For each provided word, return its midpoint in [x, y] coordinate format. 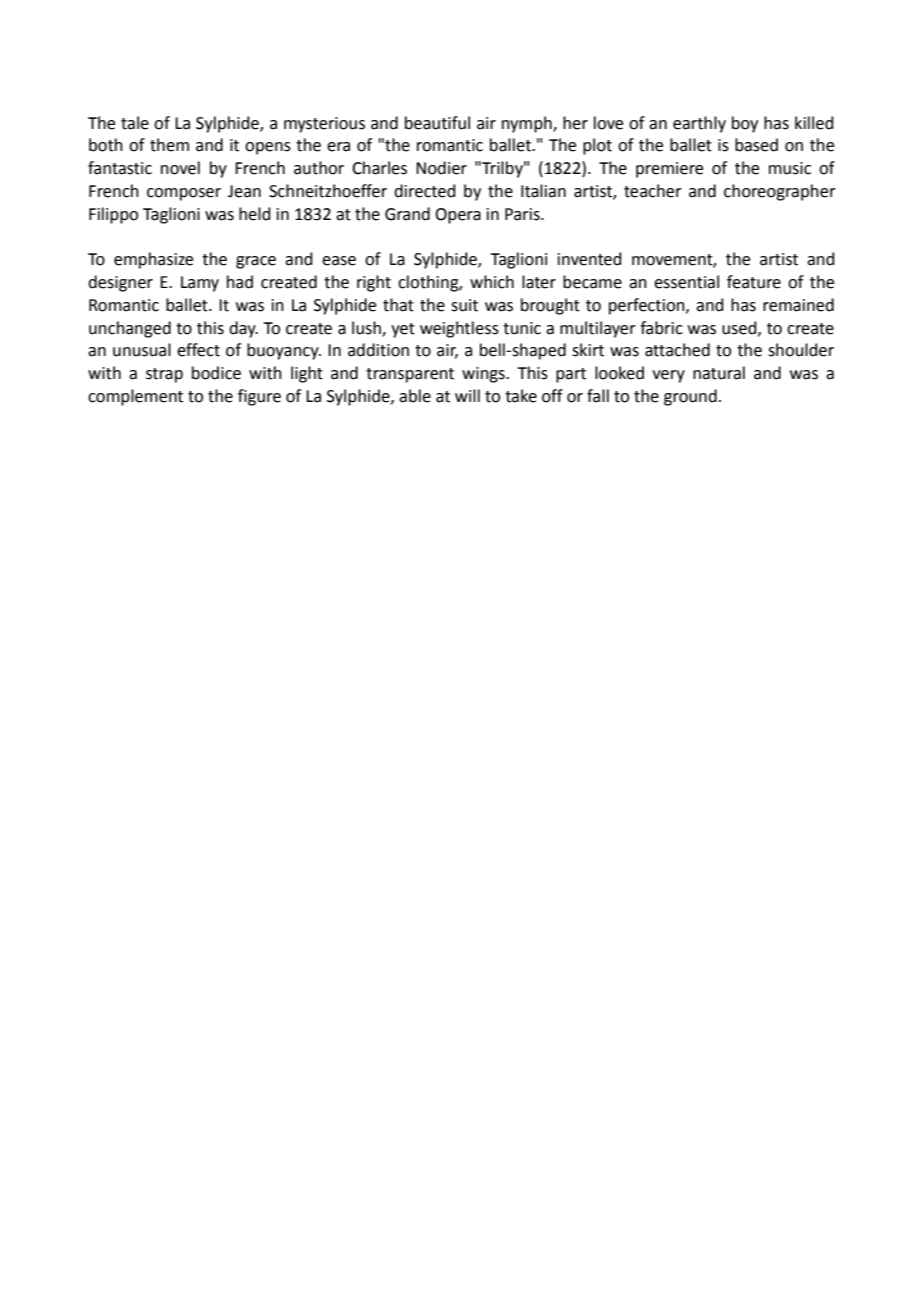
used [740, 328]
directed [425, 191]
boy [745, 124]
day [243, 329]
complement [135, 397]
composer [184, 194]
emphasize [153, 260]
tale [135, 123]
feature [754, 282]
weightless [459, 329]
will [467, 395]
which [492, 282]
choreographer [780, 192]
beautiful [437, 123]
